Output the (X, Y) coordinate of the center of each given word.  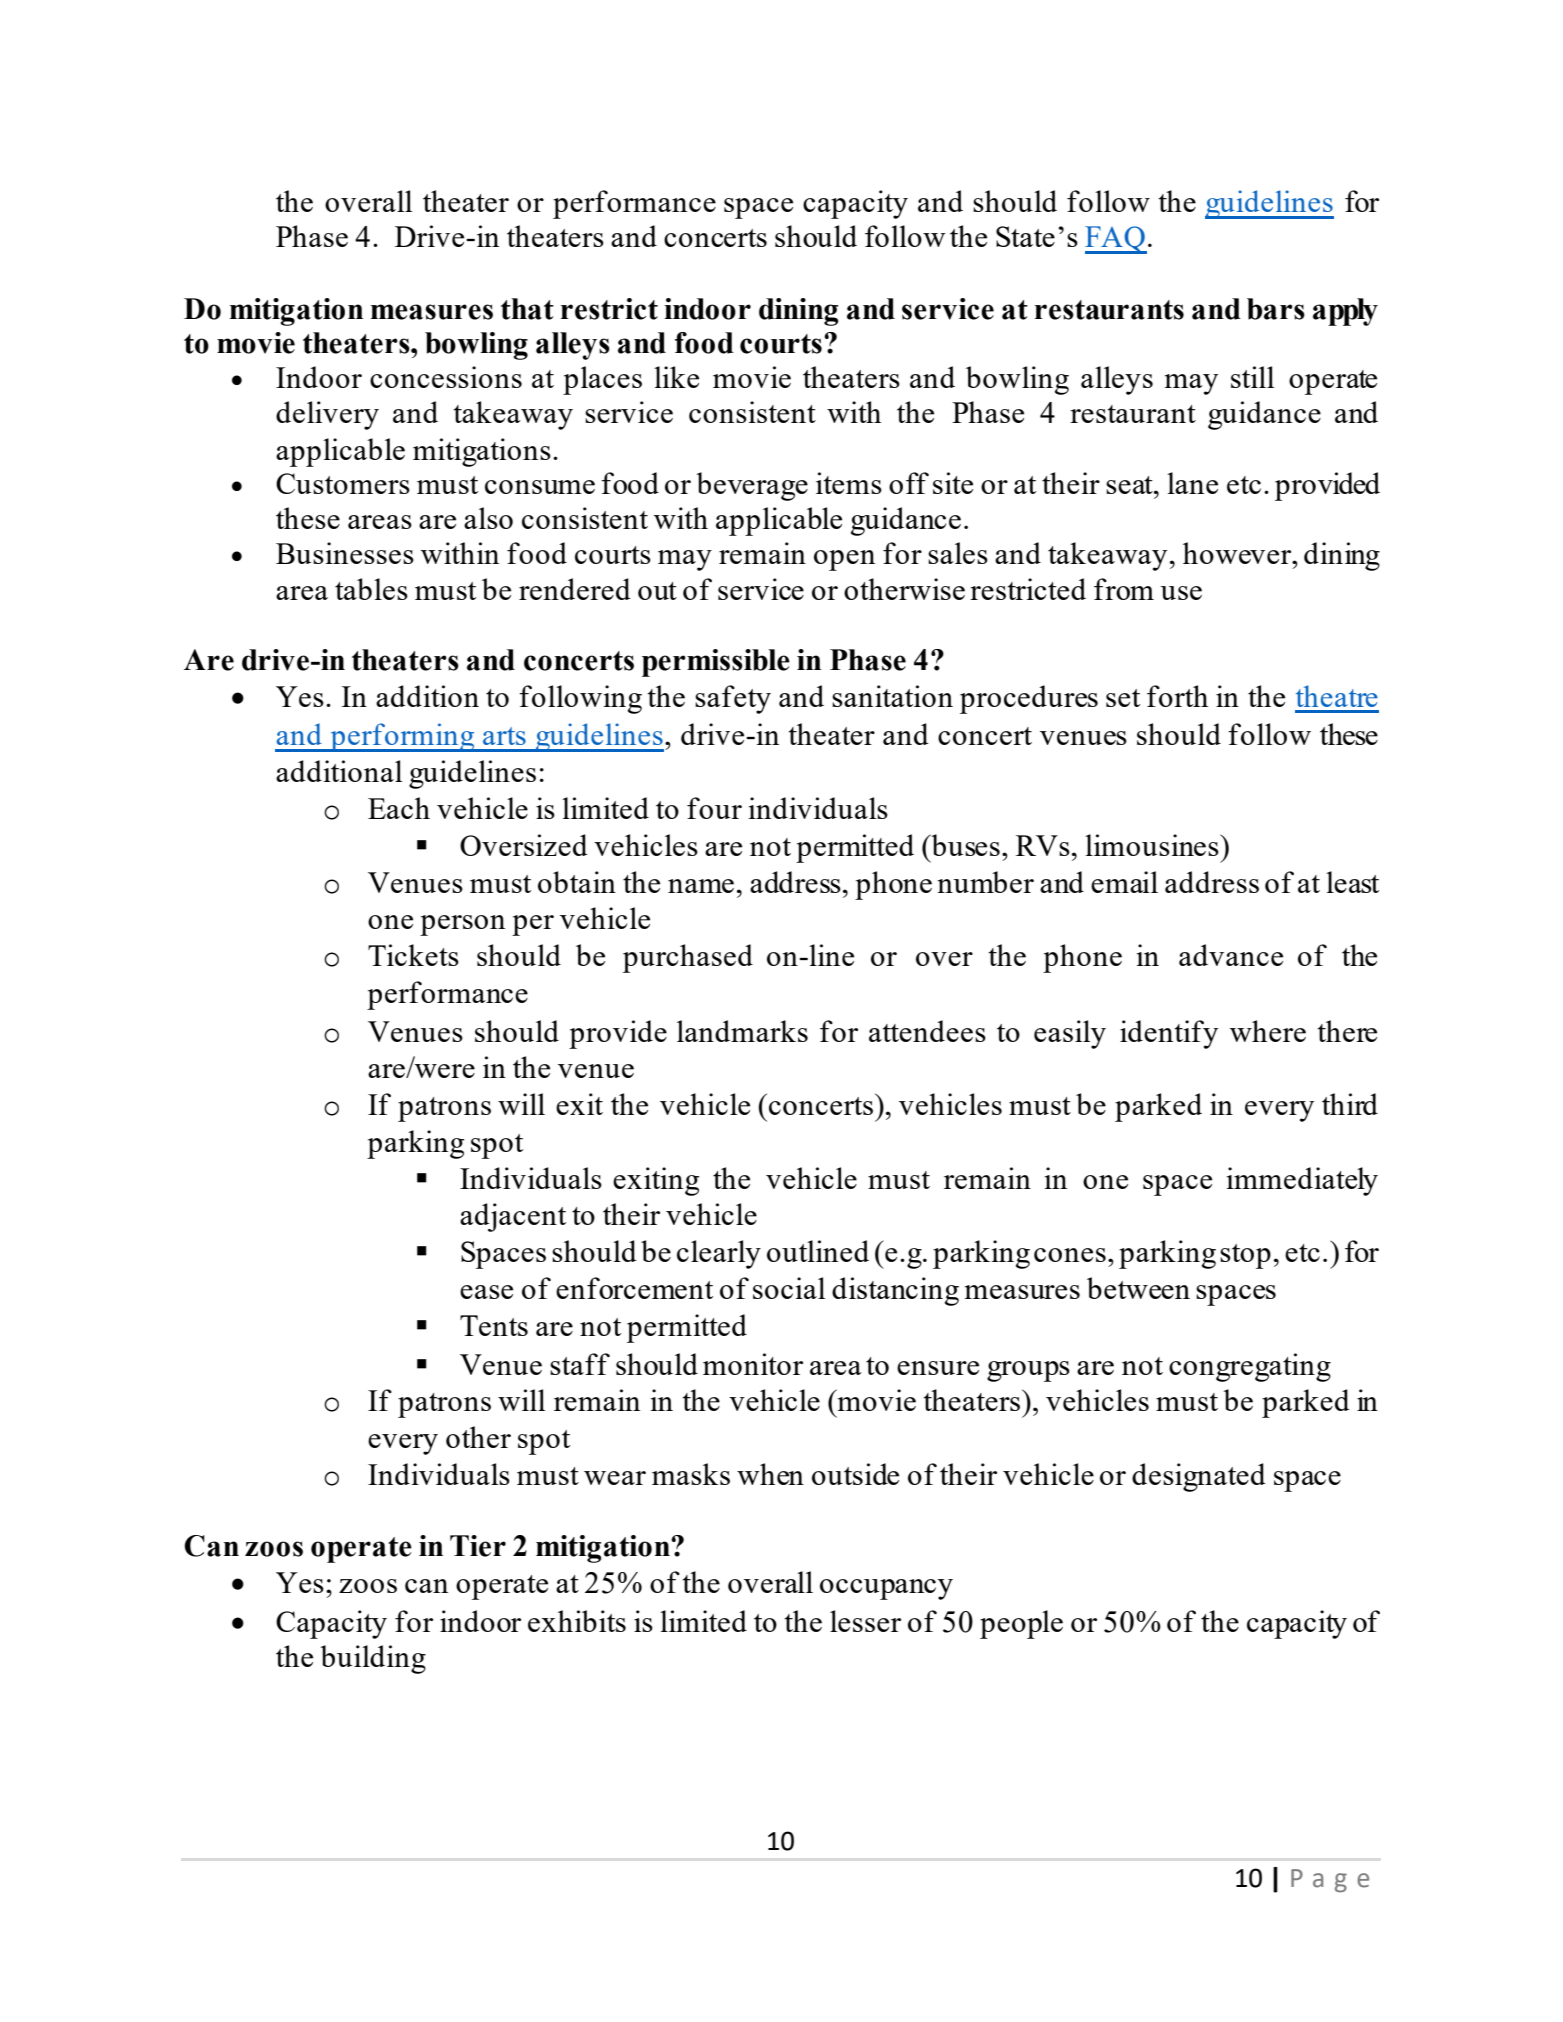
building (373, 1659)
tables (371, 589)
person (462, 925)
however (1238, 553)
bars (1276, 309)
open (844, 560)
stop (1245, 1256)
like (676, 377)
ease (486, 1292)
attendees (927, 1031)
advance (1231, 955)
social (789, 1288)
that (527, 309)
